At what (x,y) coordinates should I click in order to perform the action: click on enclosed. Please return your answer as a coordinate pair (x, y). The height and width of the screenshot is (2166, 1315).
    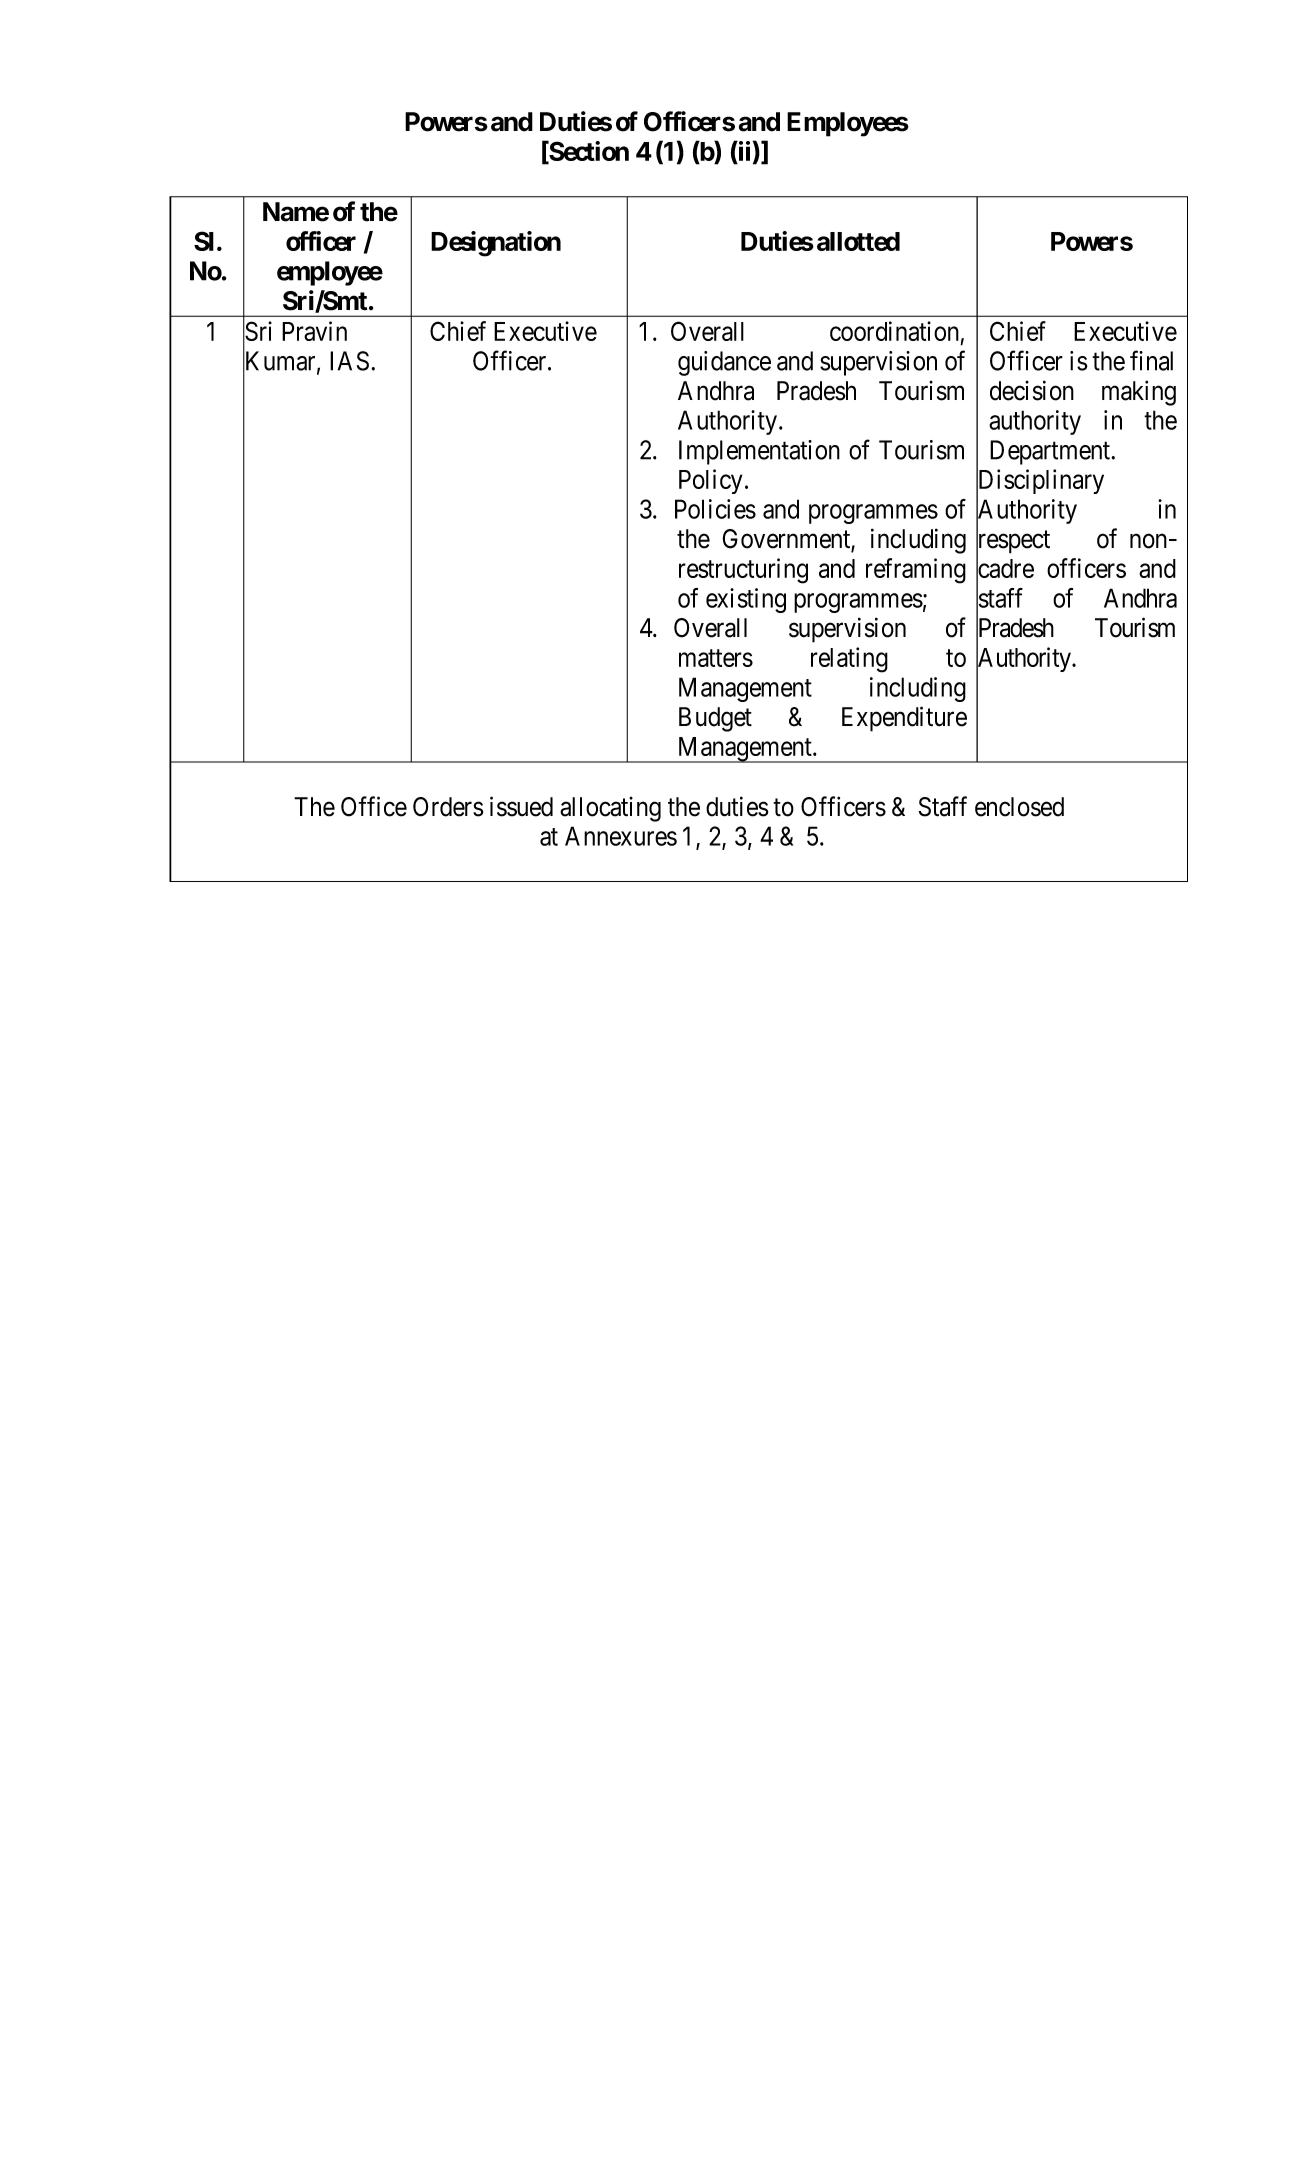
    Looking at the image, I should click on (1019, 807).
